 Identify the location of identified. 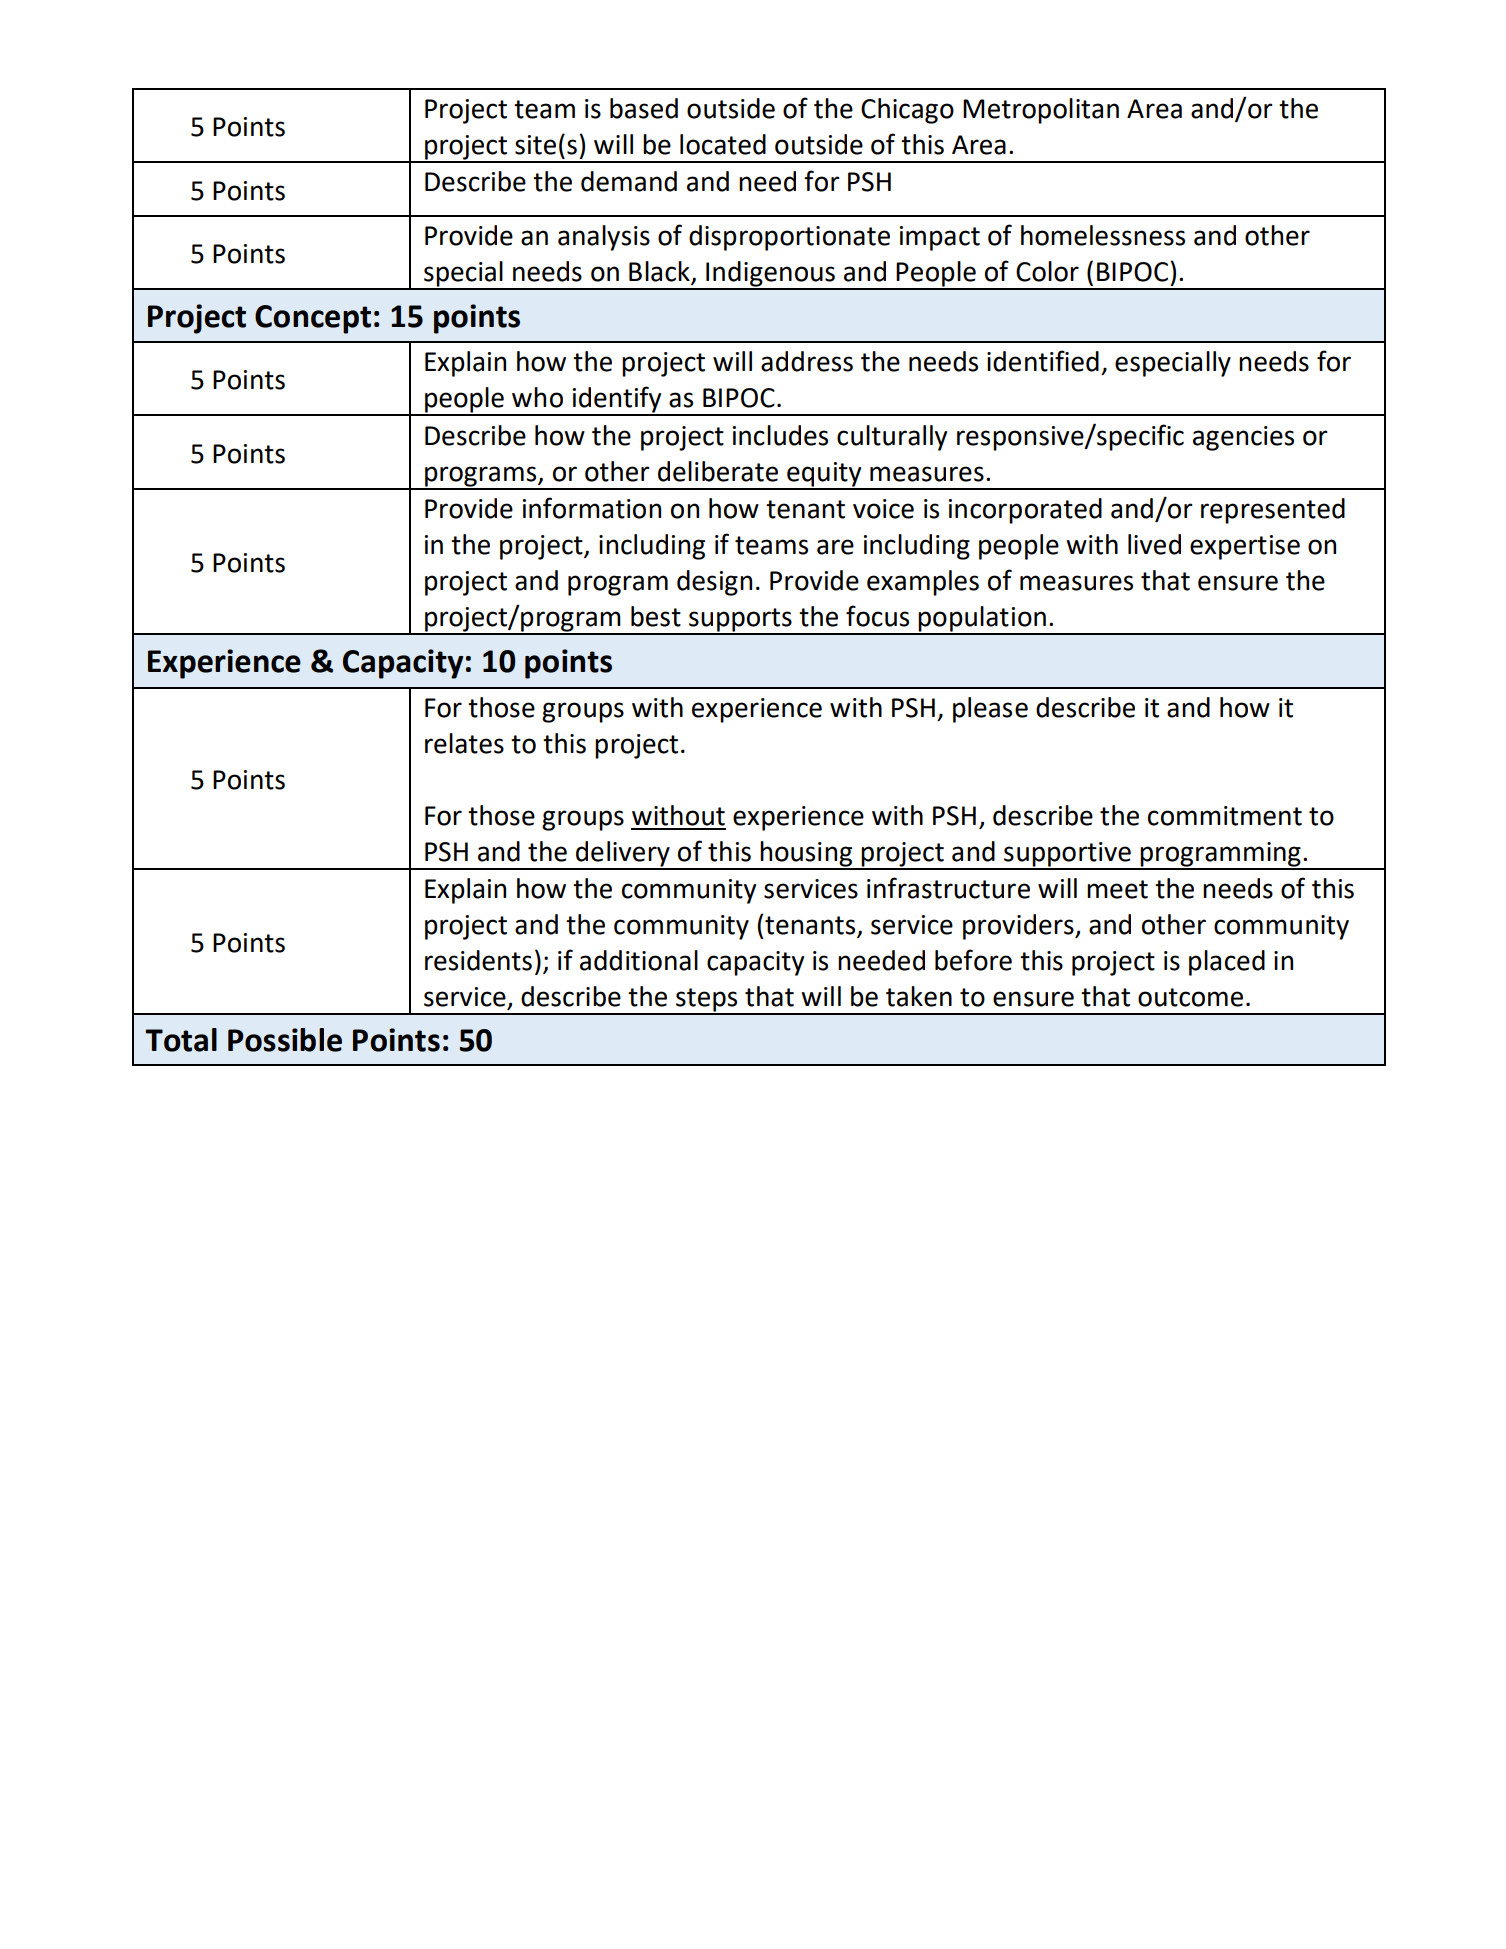
(1043, 361).
